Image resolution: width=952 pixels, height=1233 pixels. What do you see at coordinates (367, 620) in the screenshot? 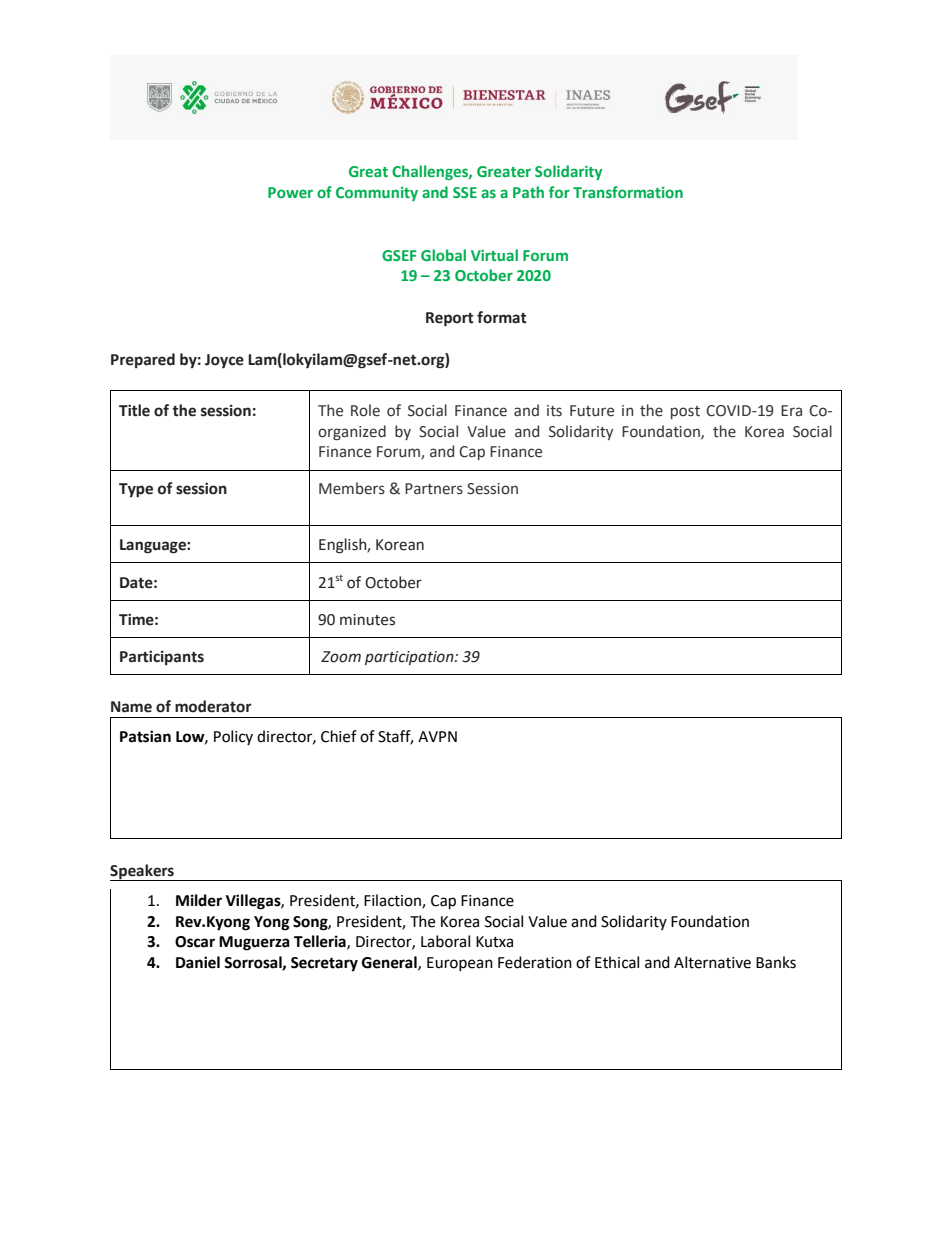
I see `minutes` at bounding box center [367, 620].
